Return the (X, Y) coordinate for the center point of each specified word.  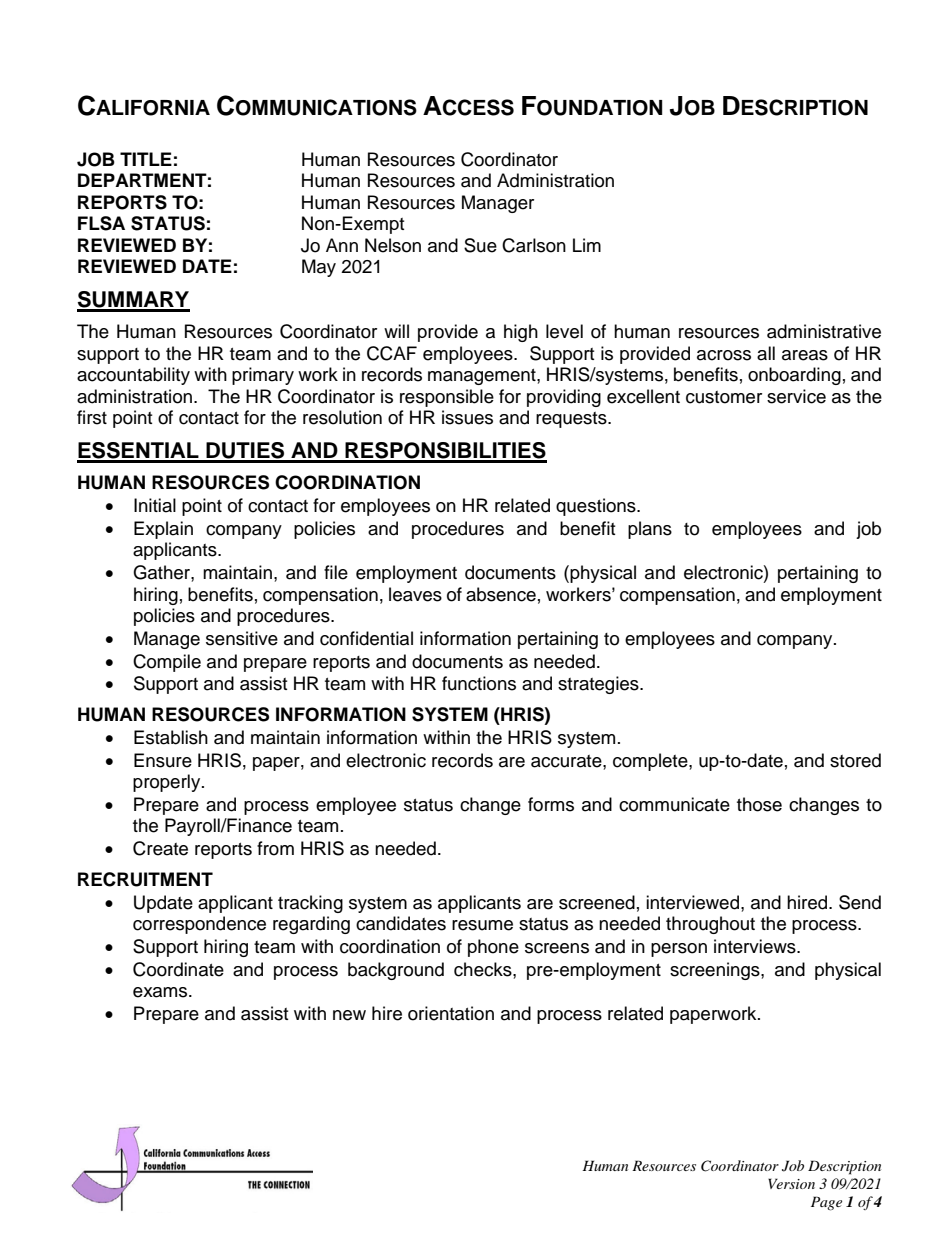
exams (161, 992)
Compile (167, 663)
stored (855, 760)
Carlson (534, 245)
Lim (587, 245)
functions (479, 683)
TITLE (146, 159)
